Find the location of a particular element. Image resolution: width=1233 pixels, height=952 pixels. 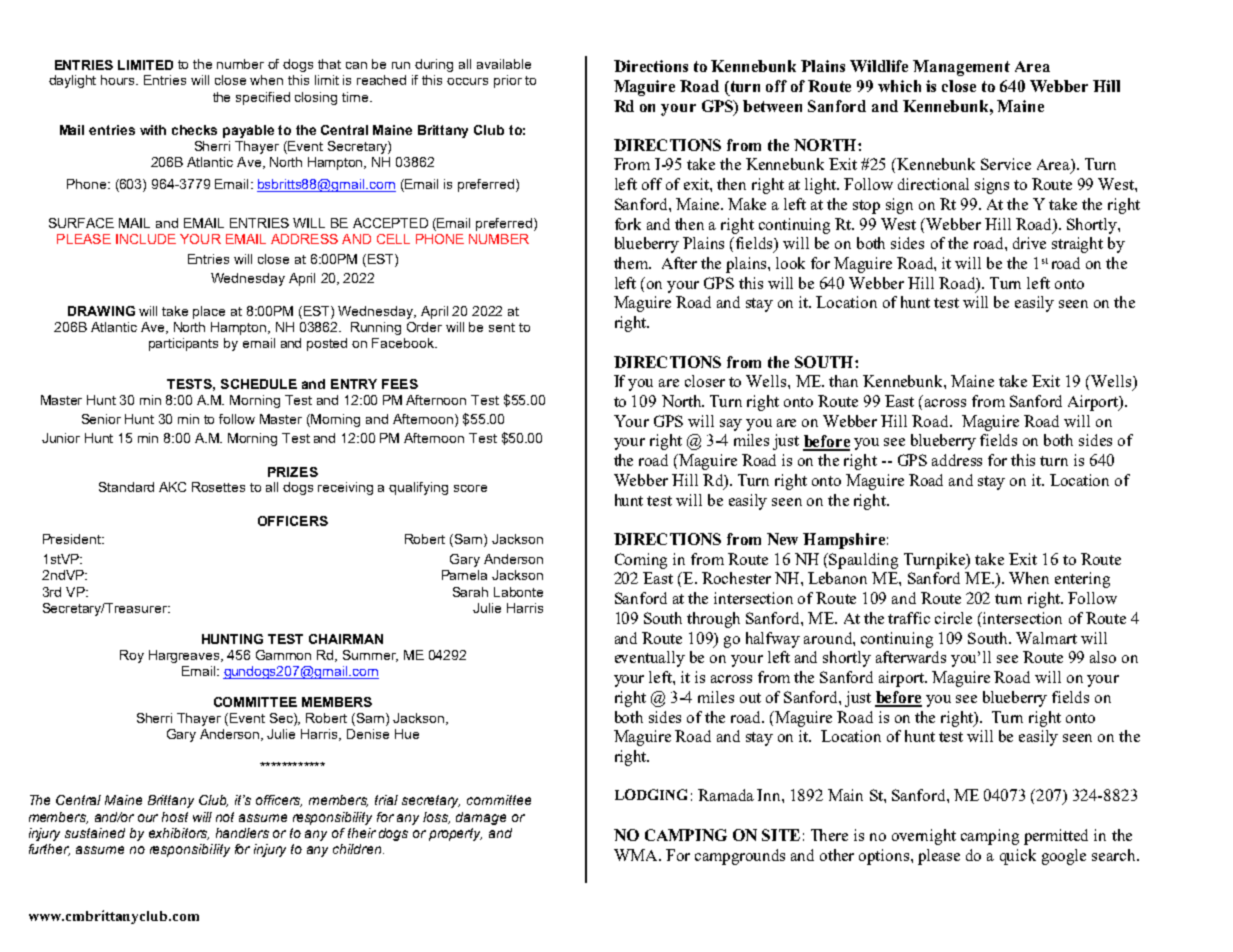

overnight is located at coordinates (924, 837).
